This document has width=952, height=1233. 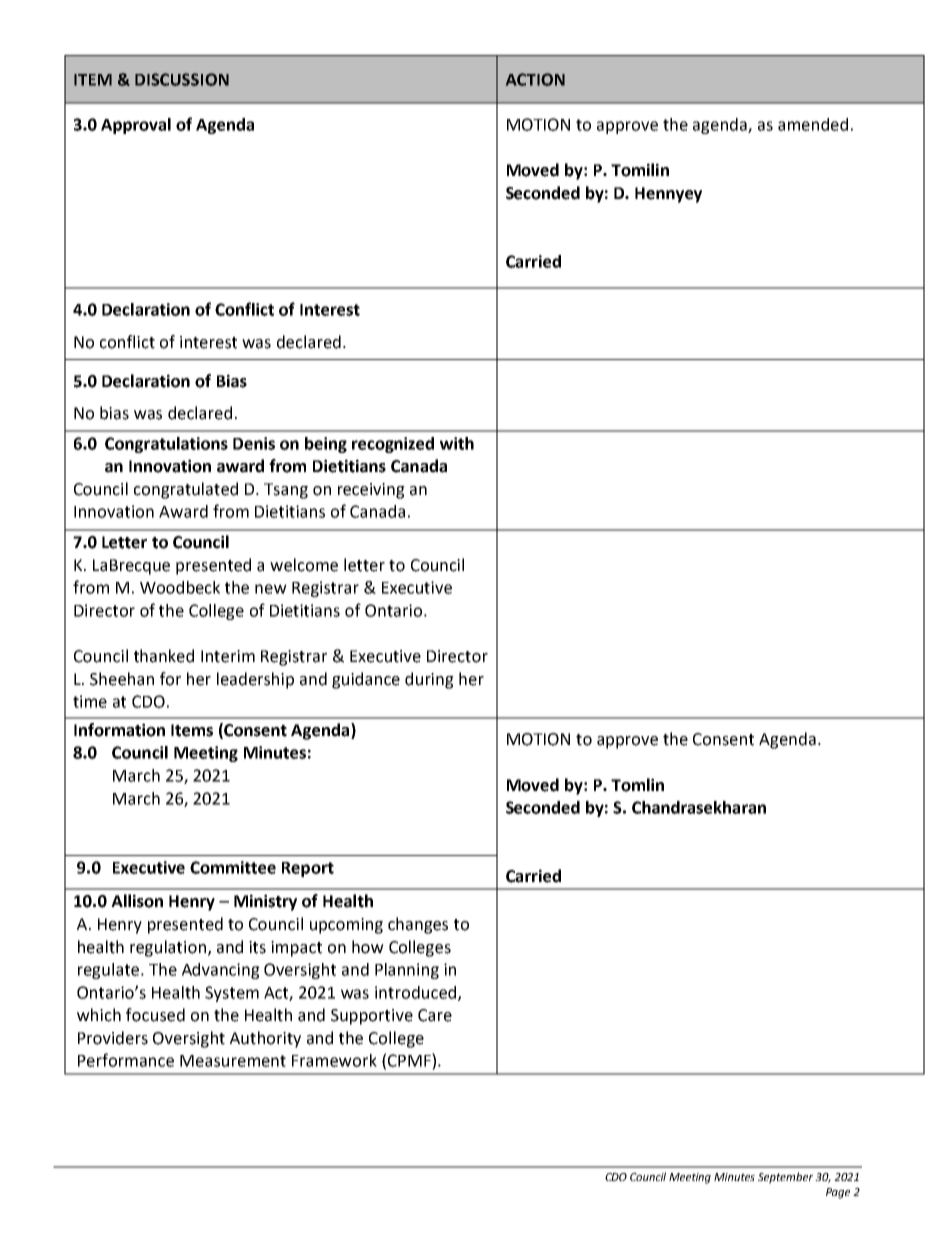 I want to click on during, so click(x=429, y=680).
